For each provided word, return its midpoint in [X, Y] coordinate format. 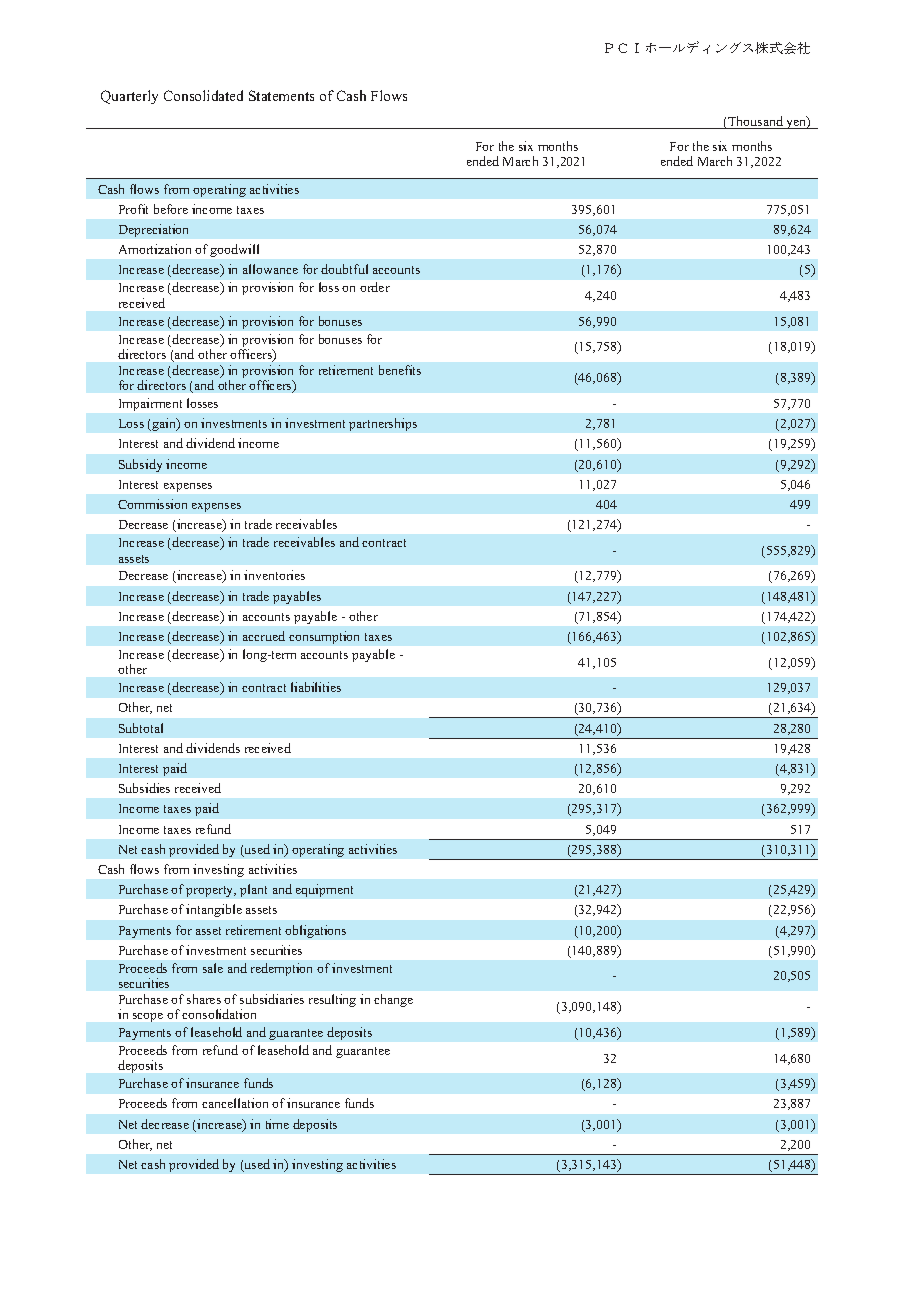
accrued [264, 636]
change [393, 1000]
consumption [324, 637]
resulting [332, 1000]
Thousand [756, 122]
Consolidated [203, 95]
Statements [281, 95]
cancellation [235, 1103]
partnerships [383, 424]
